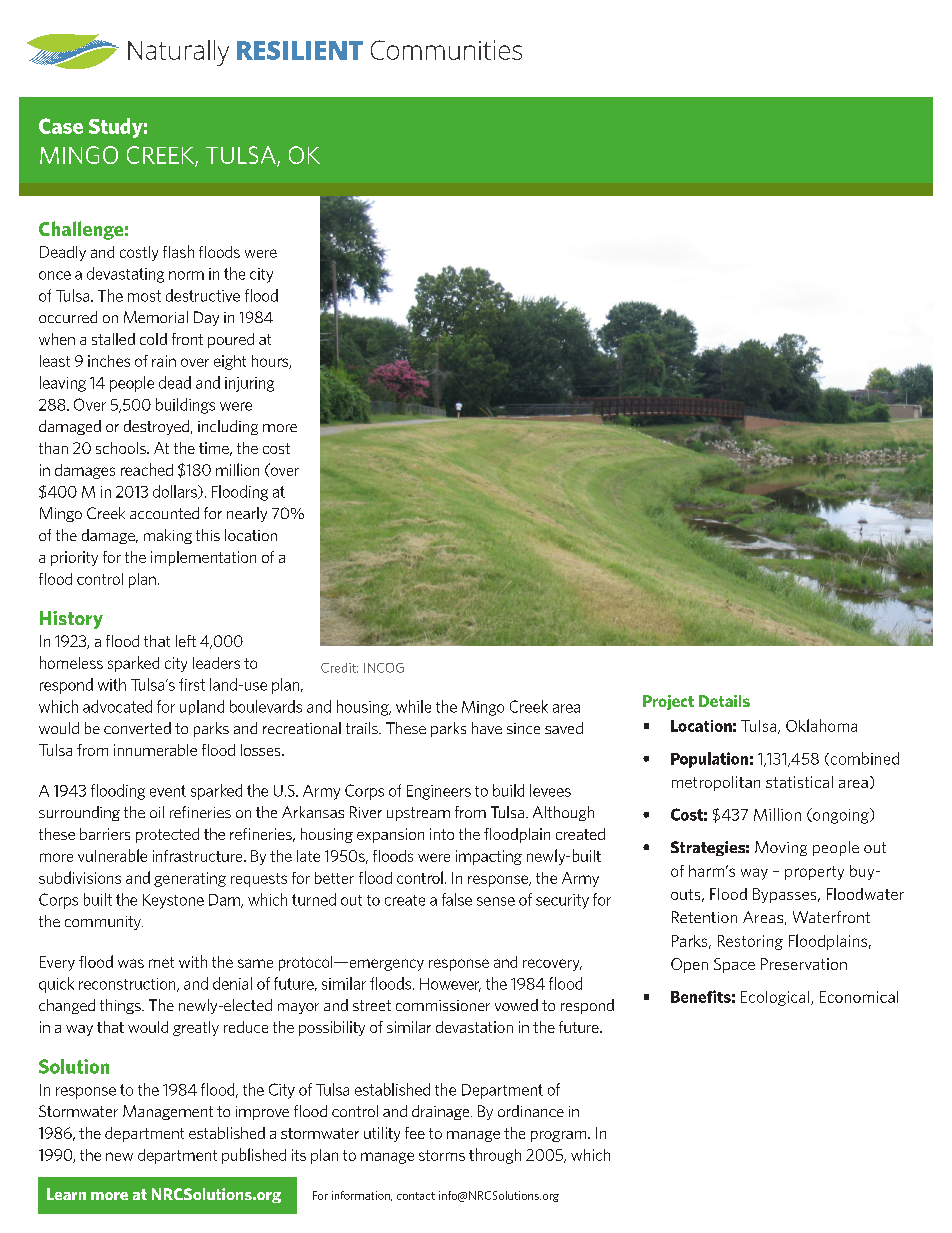 The height and width of the page is (1233, 952). I want to click on Case, so click(61, 126).
